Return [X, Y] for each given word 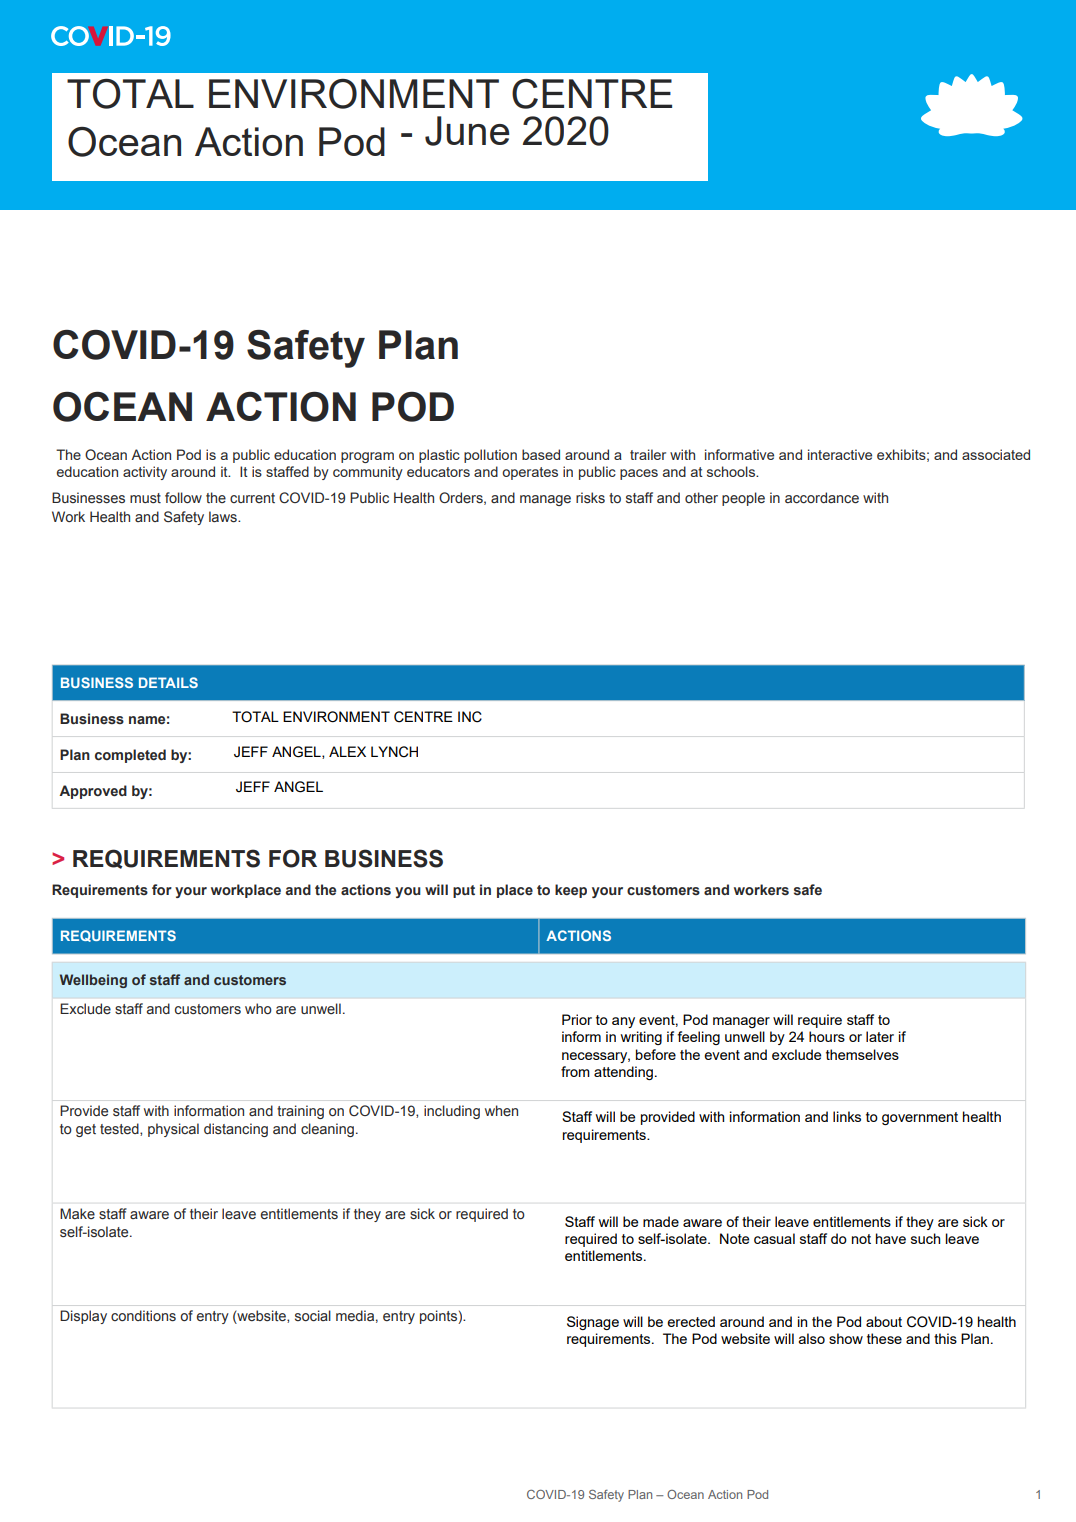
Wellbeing [93, 981]
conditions [143, 1315]
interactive [840, 454]
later [880, 1036]
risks [590, 497]
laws [224, 516]
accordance [822, 497]
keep [571, 891]
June [467, 131]
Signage [593, 1323]
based [541, 454]
